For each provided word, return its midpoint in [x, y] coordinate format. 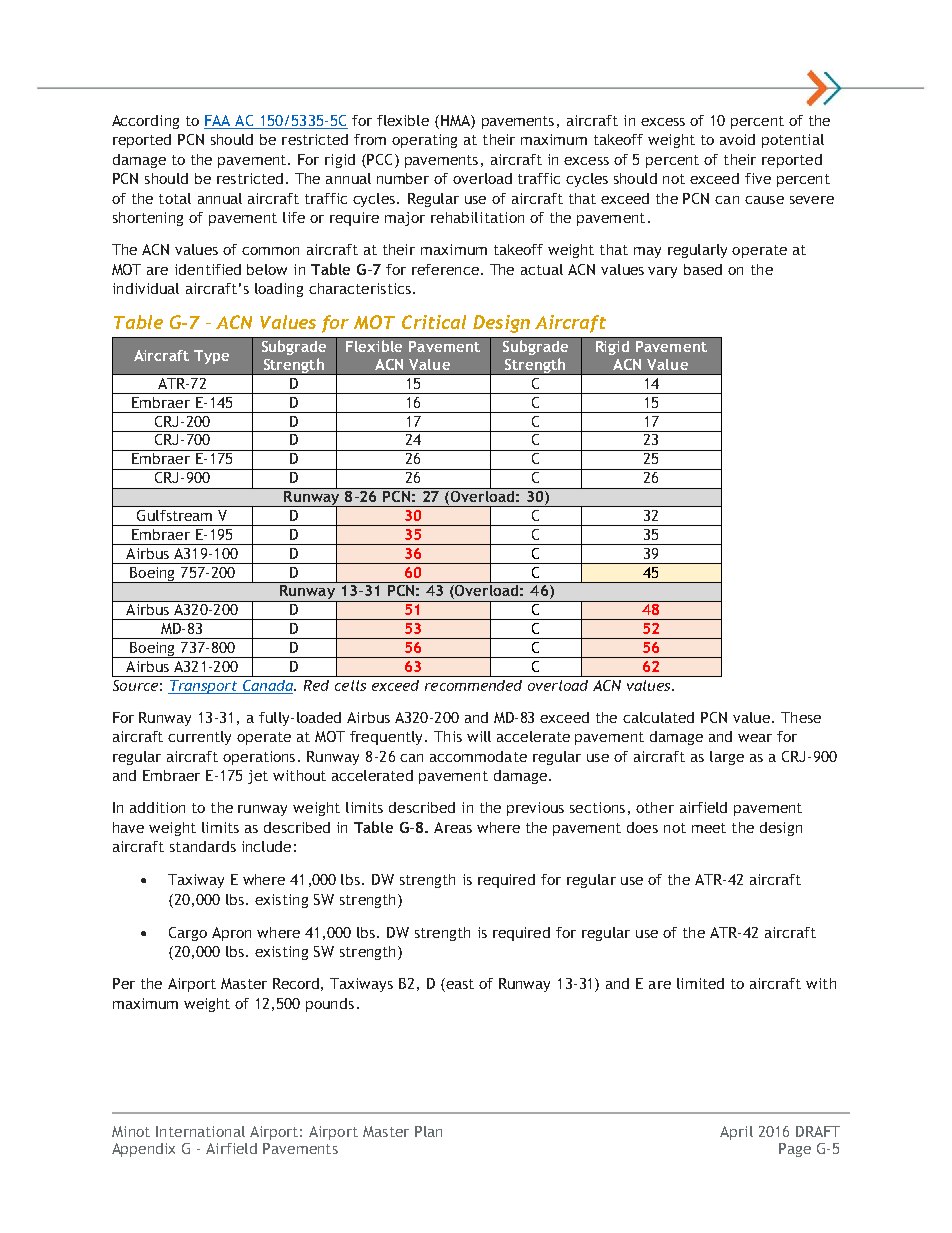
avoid [737, 139]
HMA [455, 120]
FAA [217, 120]
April [736, 1133]
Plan [428, 1131]
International [200, 1131]
